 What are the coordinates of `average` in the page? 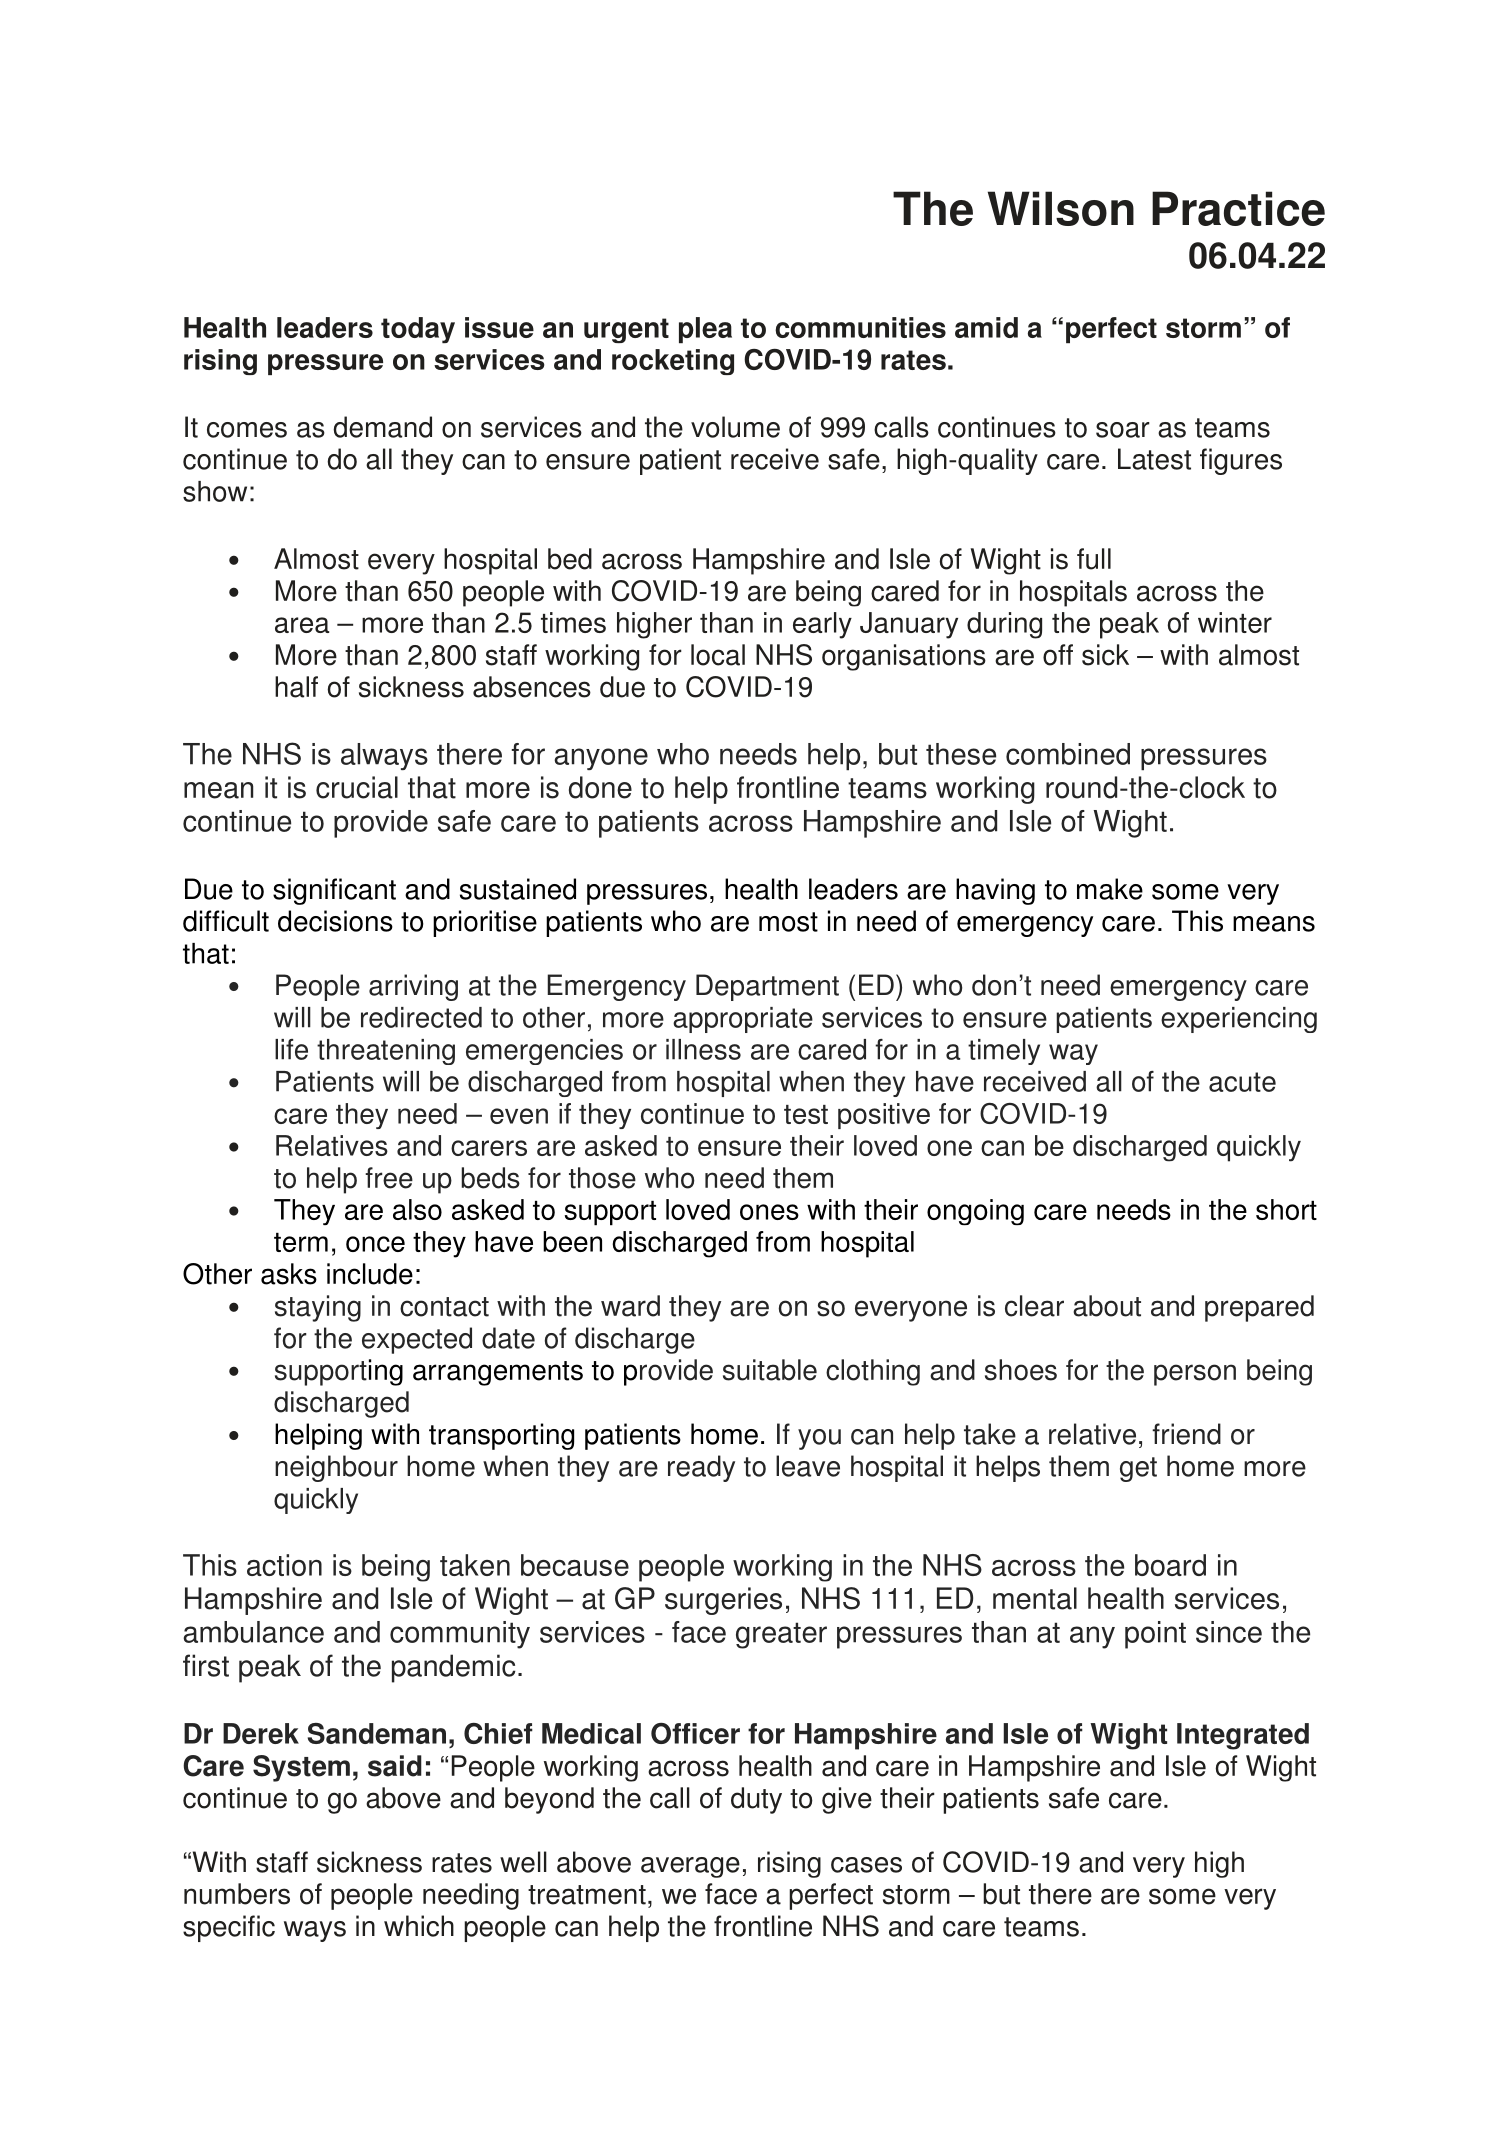 It's located at (690, 1867).
